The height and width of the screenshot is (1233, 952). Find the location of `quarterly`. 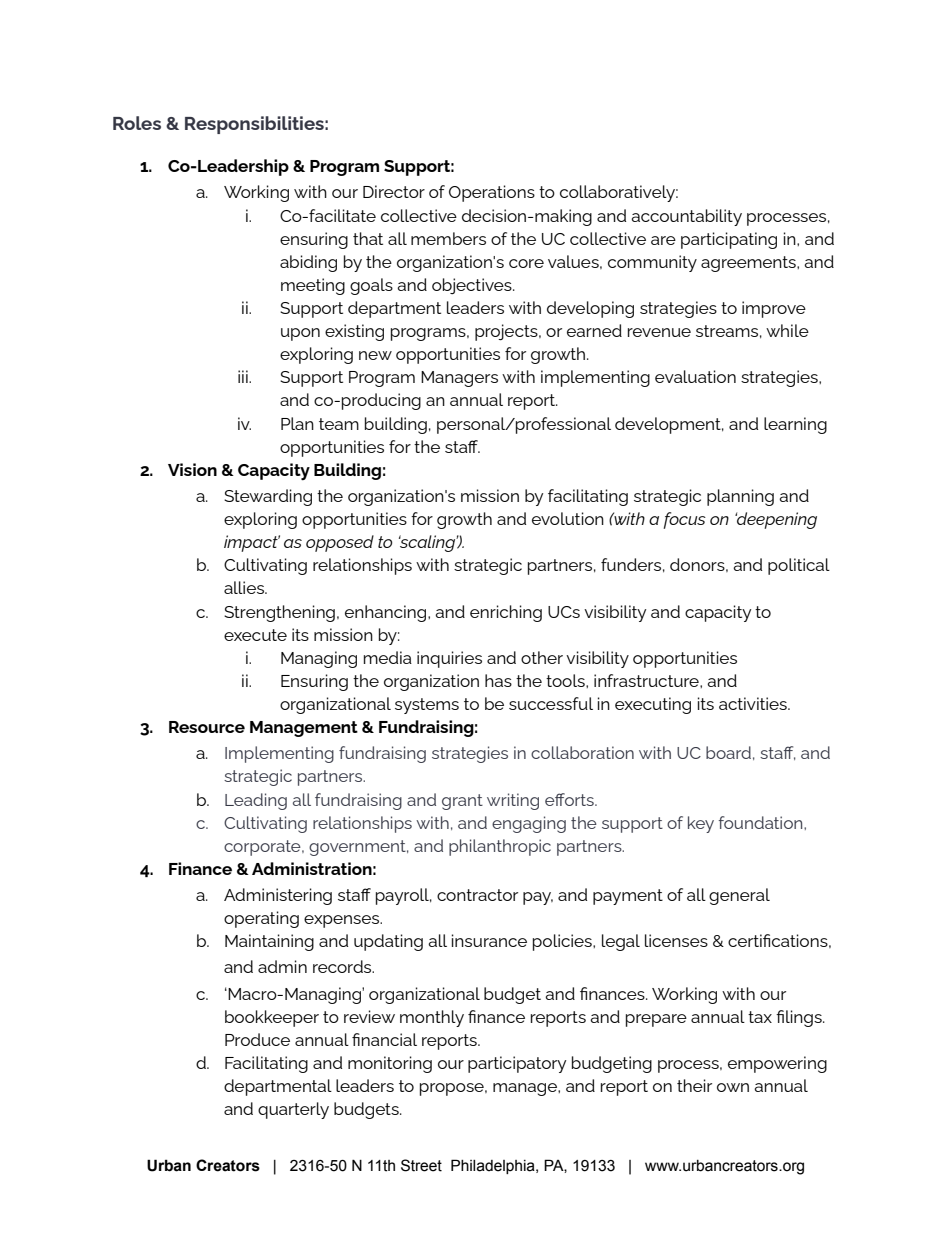

quarterly is located at coordinates (293, 1110).
